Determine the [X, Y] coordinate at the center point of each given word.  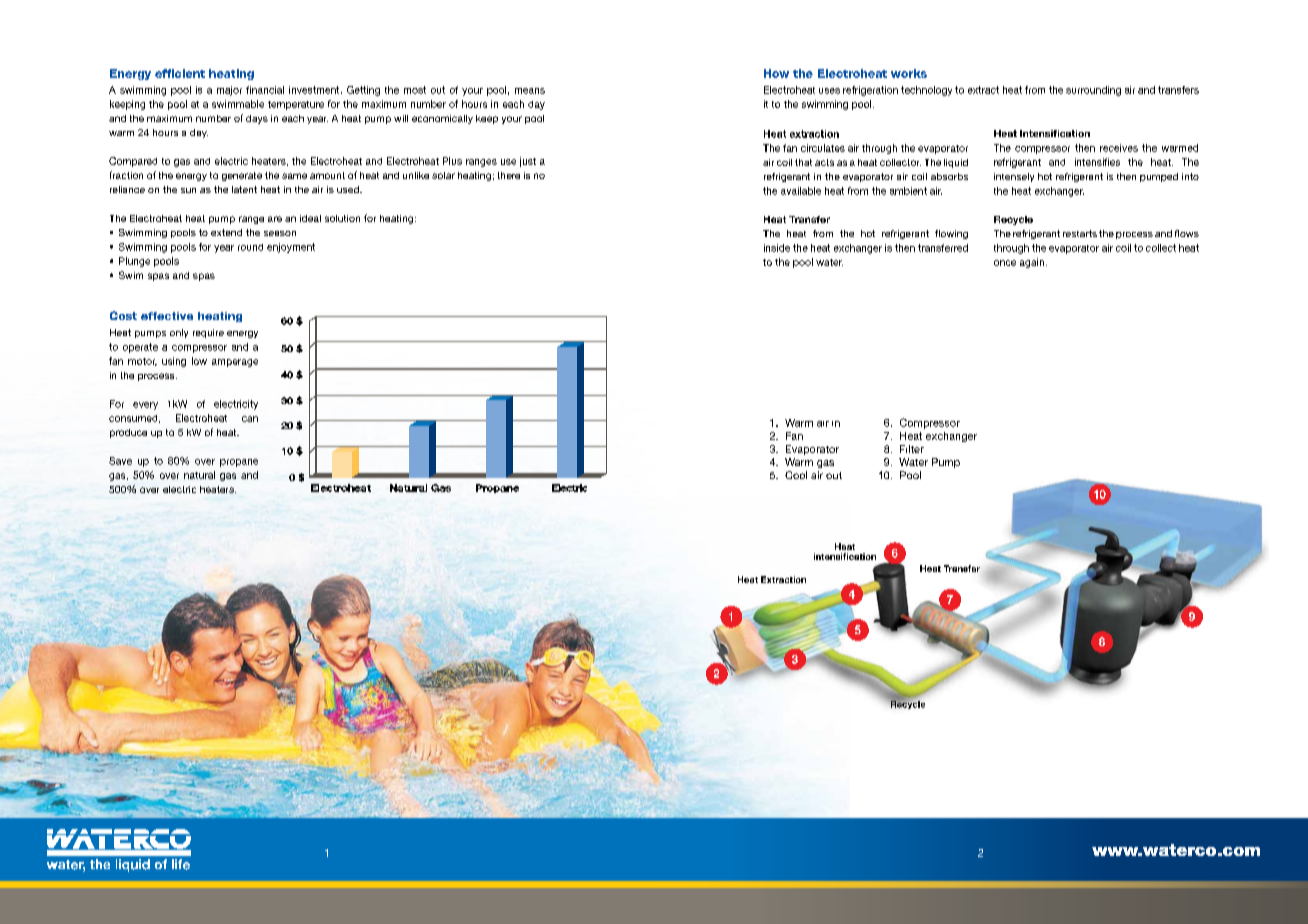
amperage [235, 363]
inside [777, 248]
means [530, 91]
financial [265, 90]
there [509, 175]
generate [242, 176]
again [1032, 263]
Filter [912, 449]
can [250, 419]
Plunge [134, 262]
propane [239, 463]
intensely [1014, 177]
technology [926, 91]
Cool [796, 475]
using [174, 362]
